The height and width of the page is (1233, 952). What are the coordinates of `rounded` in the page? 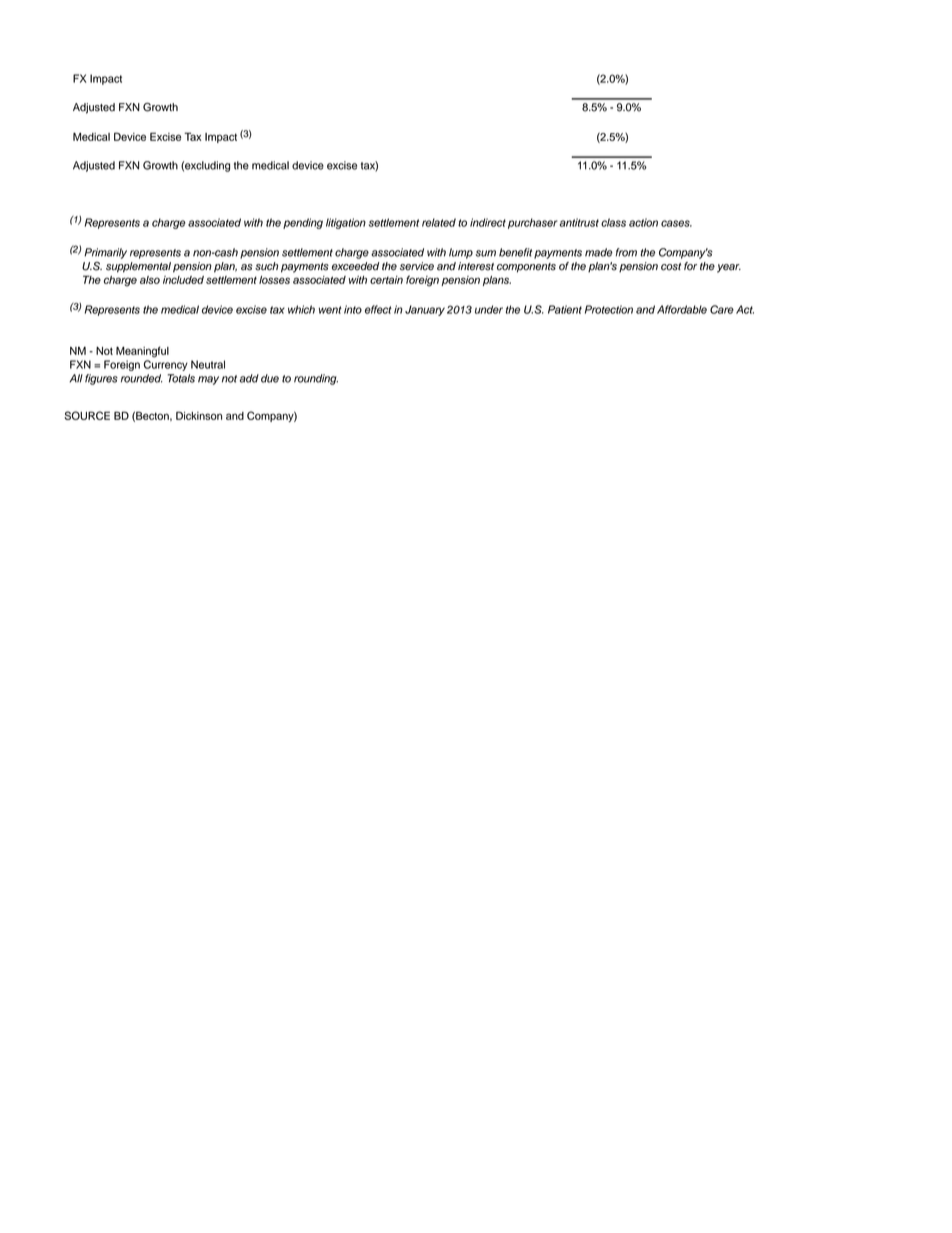 It's located at (142, 378).
